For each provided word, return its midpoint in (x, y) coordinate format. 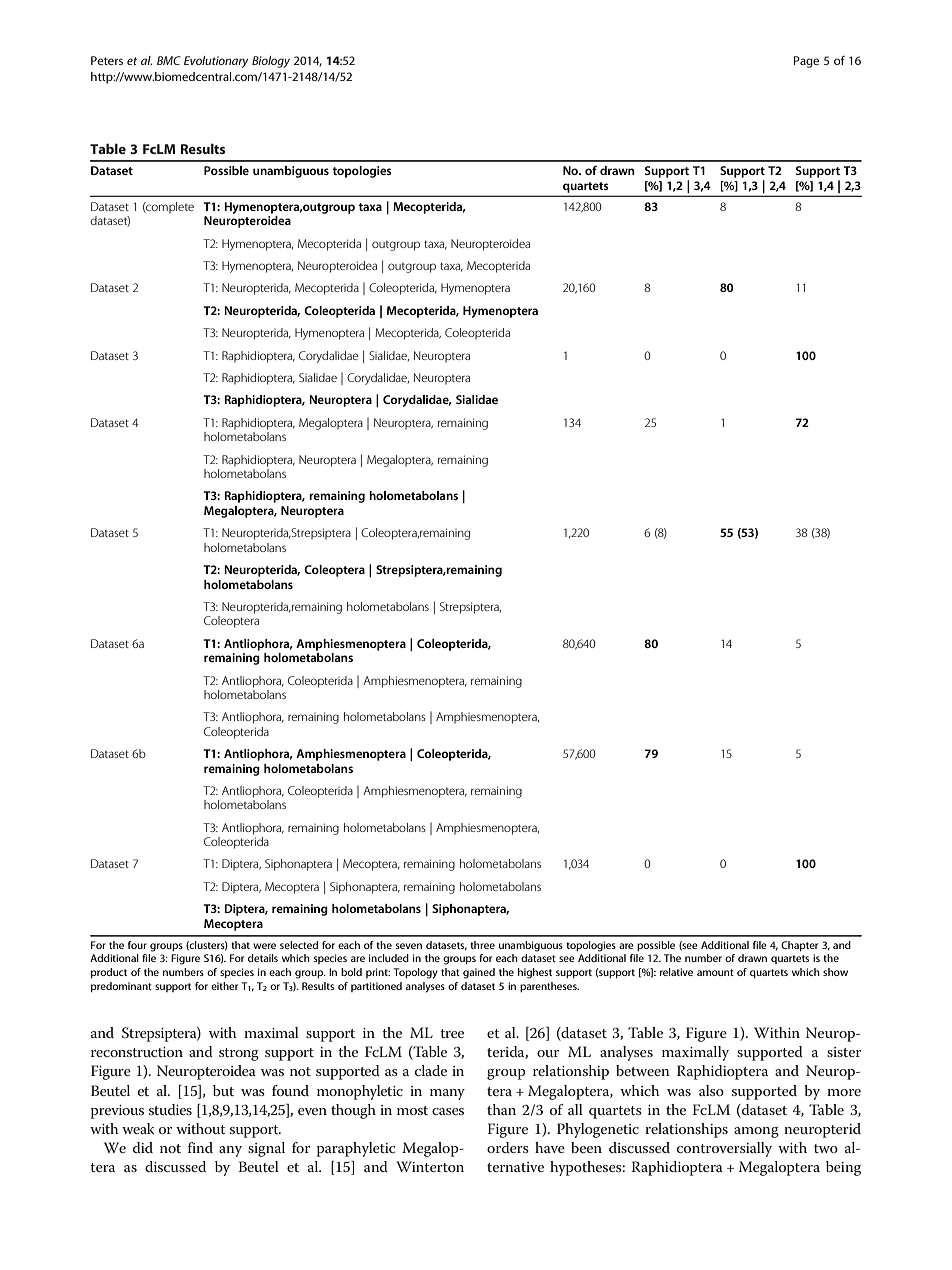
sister (844, 1052)
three (482, 945)
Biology (271, 62)
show (835, 972)
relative (676, 972)
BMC (169, 60)
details (263, 958)
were (264, 946)
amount (715, 972)
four (137, 945)
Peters (107, 60)
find (200, 1147)
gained (479, 973)
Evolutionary (216, 62)
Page (806, 62)
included (389, 958)
